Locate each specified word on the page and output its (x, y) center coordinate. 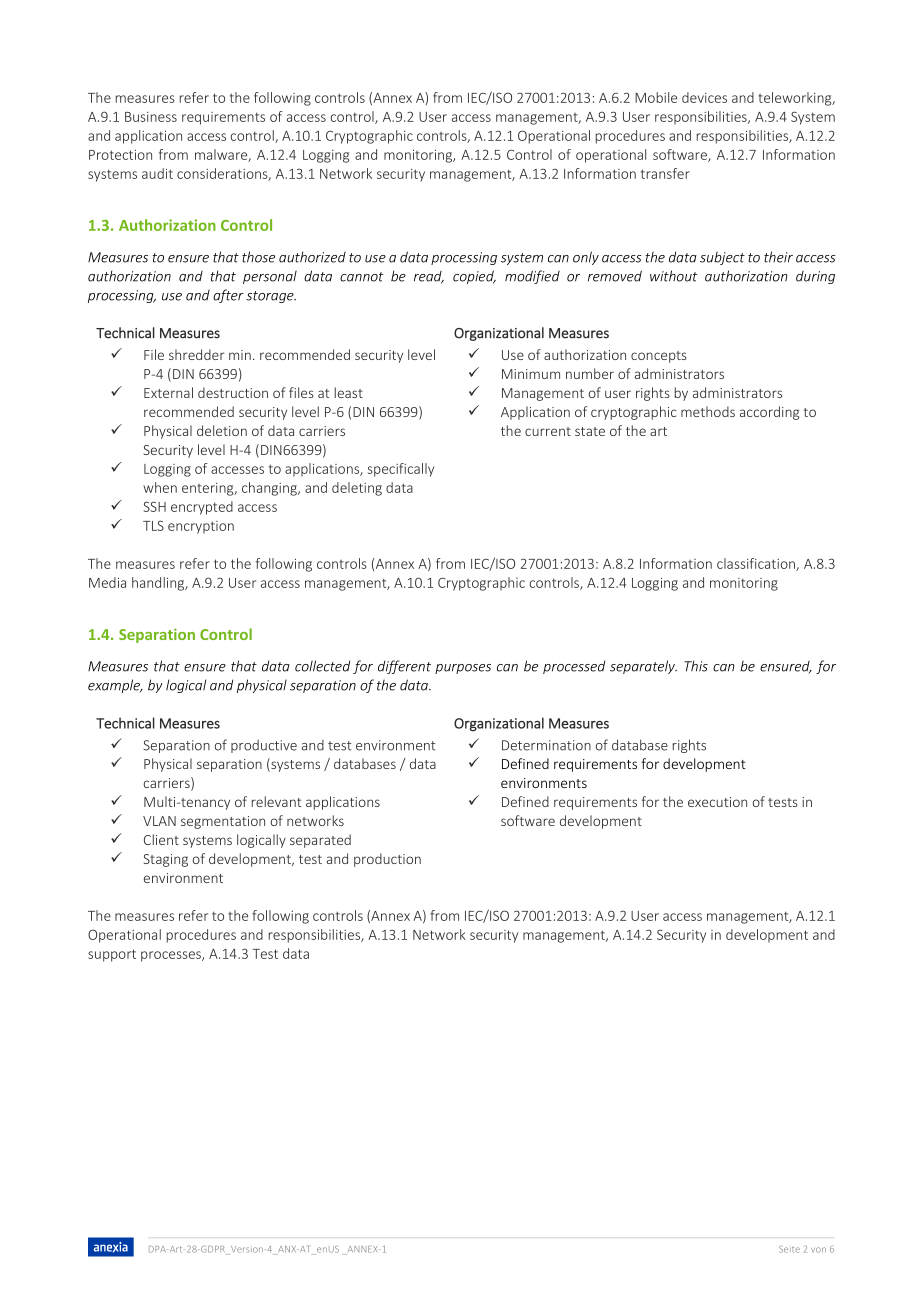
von (818, 1250)
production (387, 860)
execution (717, 802)
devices (704, 97)
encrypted (202, 508)
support (112, 955)
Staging (166, 860)
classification (757, 564)
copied (474, 277)
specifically (401, 470)
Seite (789, 1249)
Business (151, 117)
